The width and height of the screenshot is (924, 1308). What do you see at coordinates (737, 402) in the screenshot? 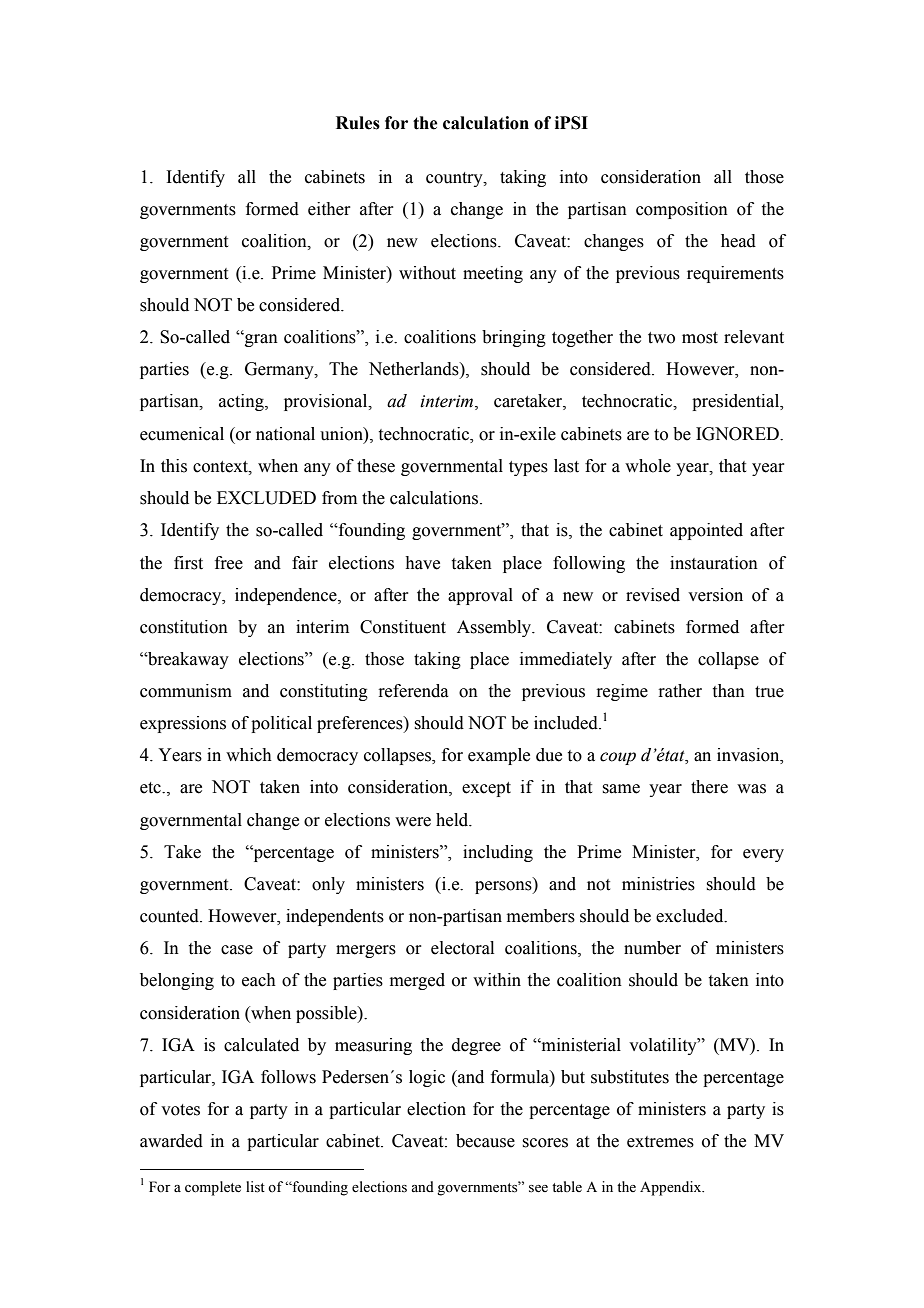
I see `presidential` at bounding box center [737, 402].
